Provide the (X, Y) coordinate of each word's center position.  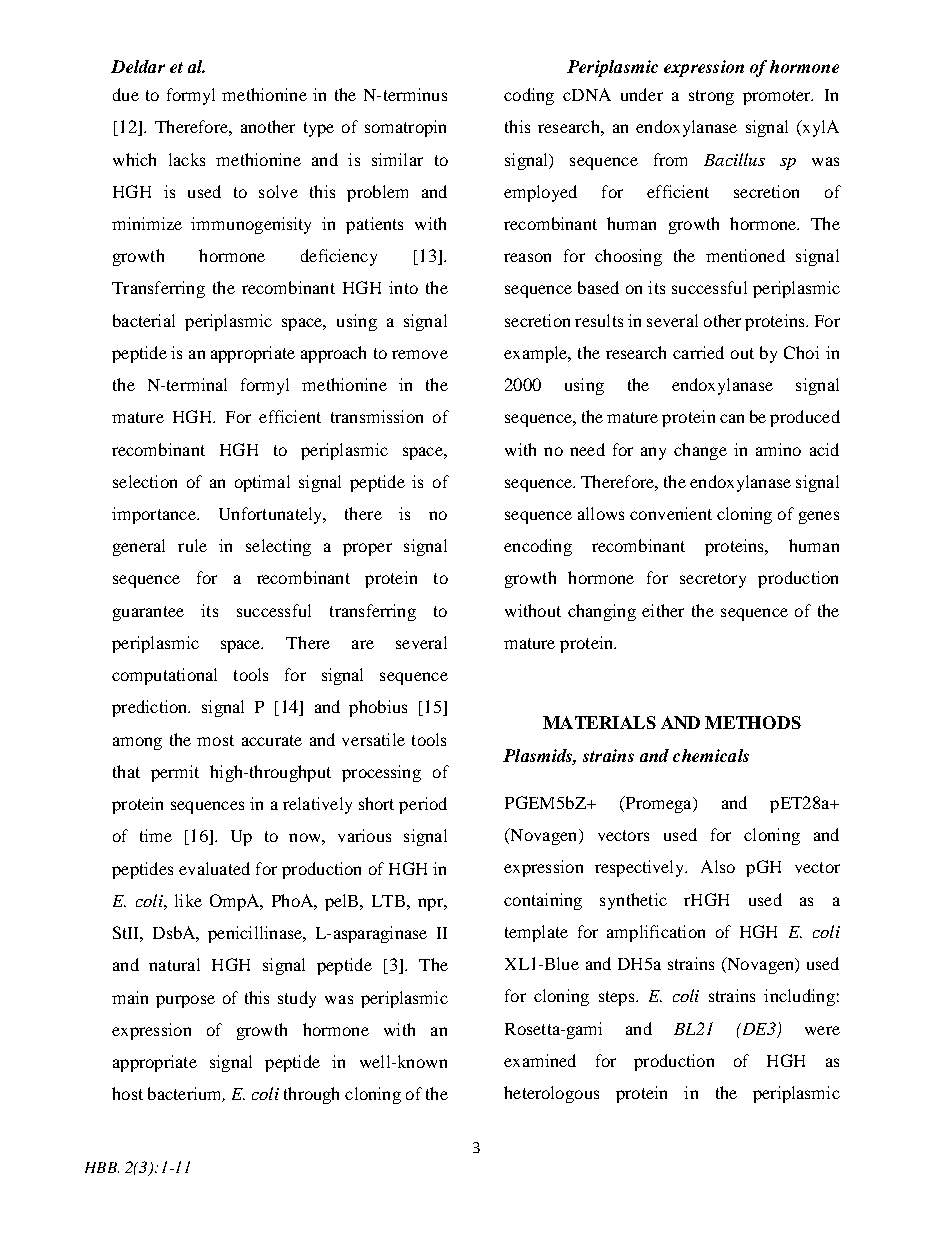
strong (711, 97)
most (215, 740)
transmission (377, 416)
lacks (187, 159)
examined (540, 1060)
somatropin (405, 128)
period (423, 805)
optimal (262, 483)
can (732, 418)
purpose (185, 1001)
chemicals (711, 755)
